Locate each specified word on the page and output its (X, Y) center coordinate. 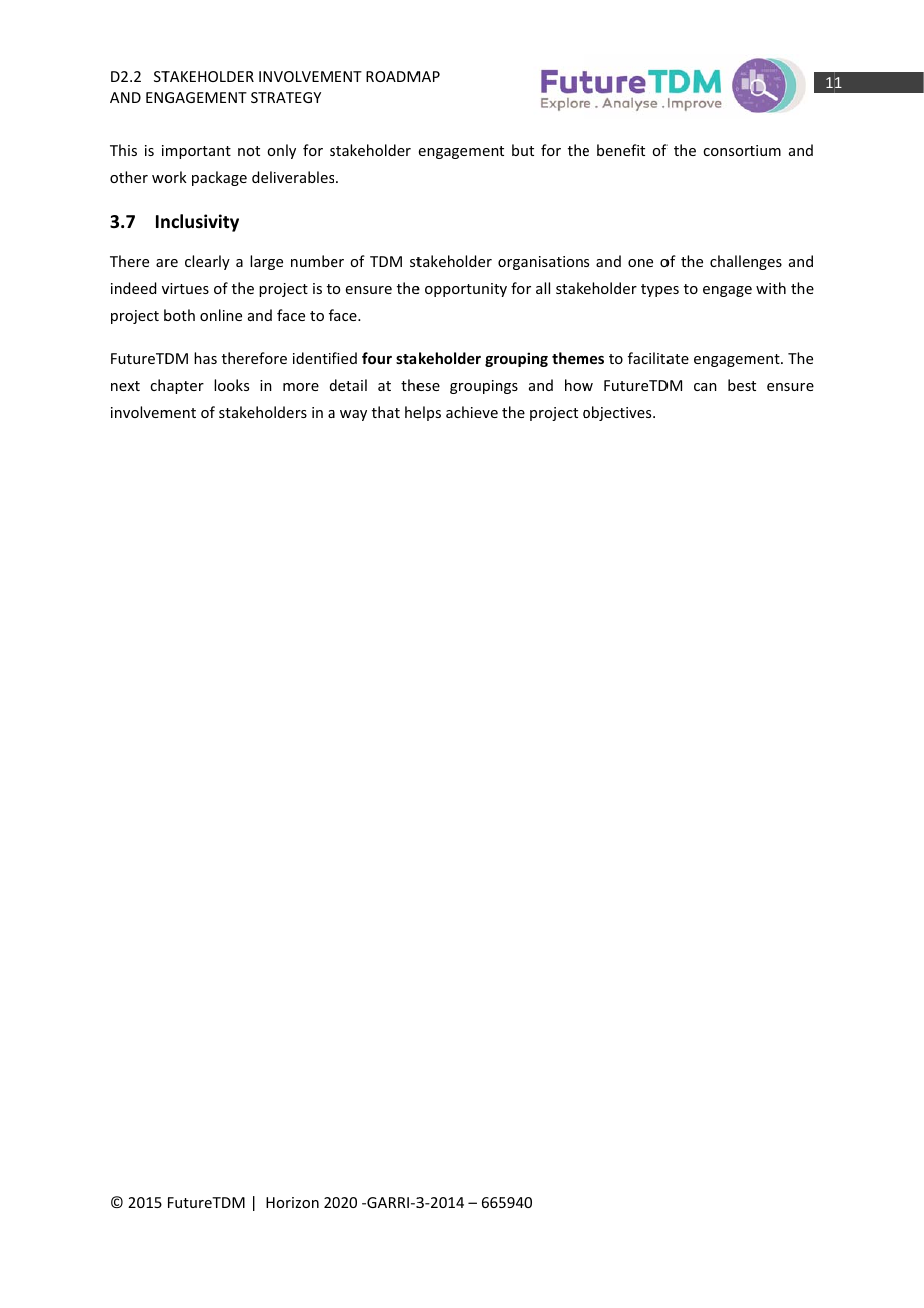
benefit (621, 150)
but (523, 150)
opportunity (466, 290)
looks (231, 385)
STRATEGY (286, 97)
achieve (472, 412)
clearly (207, 262)
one (640, 263)
